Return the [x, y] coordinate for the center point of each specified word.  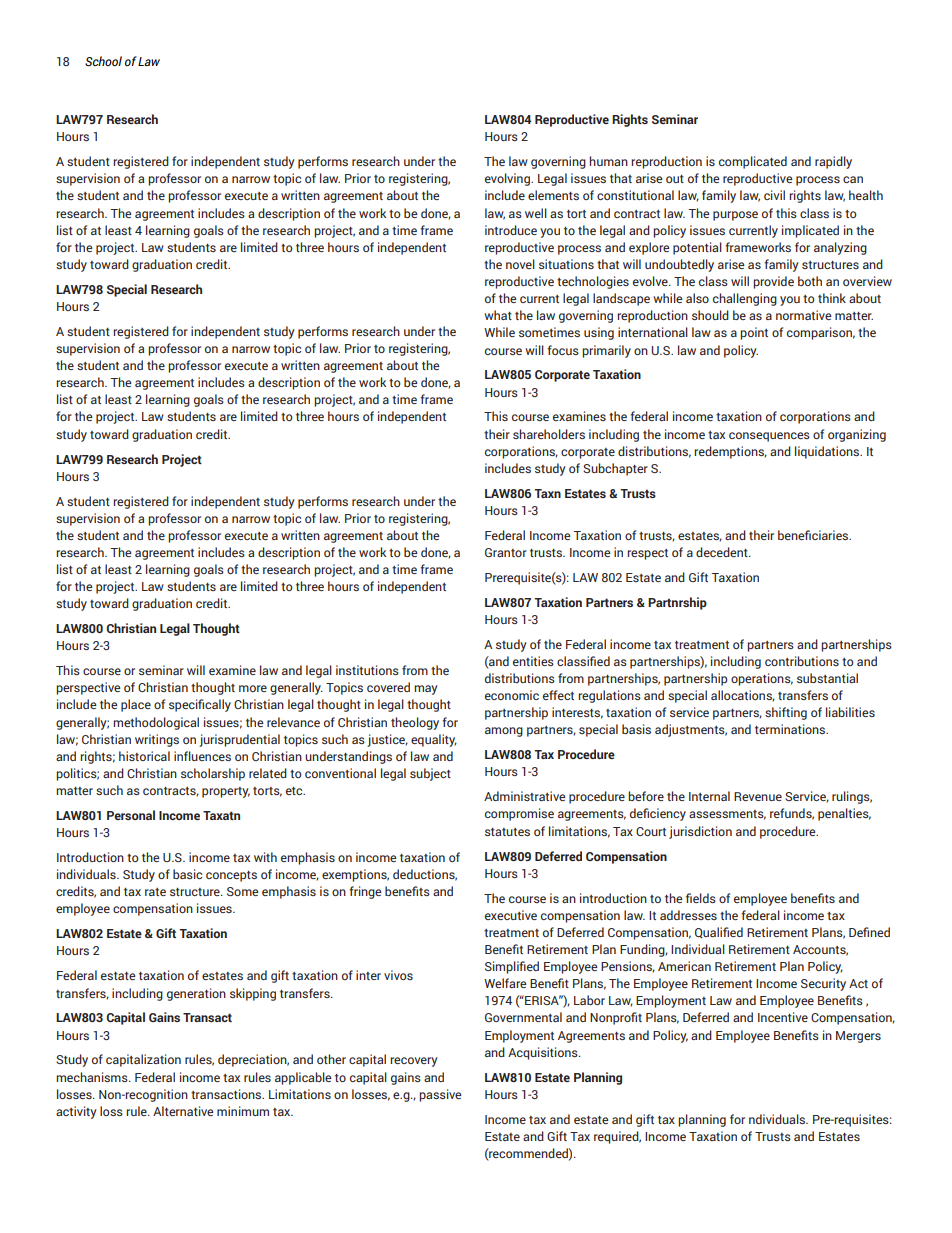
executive [511, 915]
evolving [508, 179]
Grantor [506, 552]
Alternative [183, 1111]
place [136, 705]
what [498, 315]
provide [773, 282]
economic [512, 695]
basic [187, 874]
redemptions [730, 452]
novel [520, 264]
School [103, 61]
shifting [786, 713]
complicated [753, 162]
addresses [688, 915]
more [253, 688]
